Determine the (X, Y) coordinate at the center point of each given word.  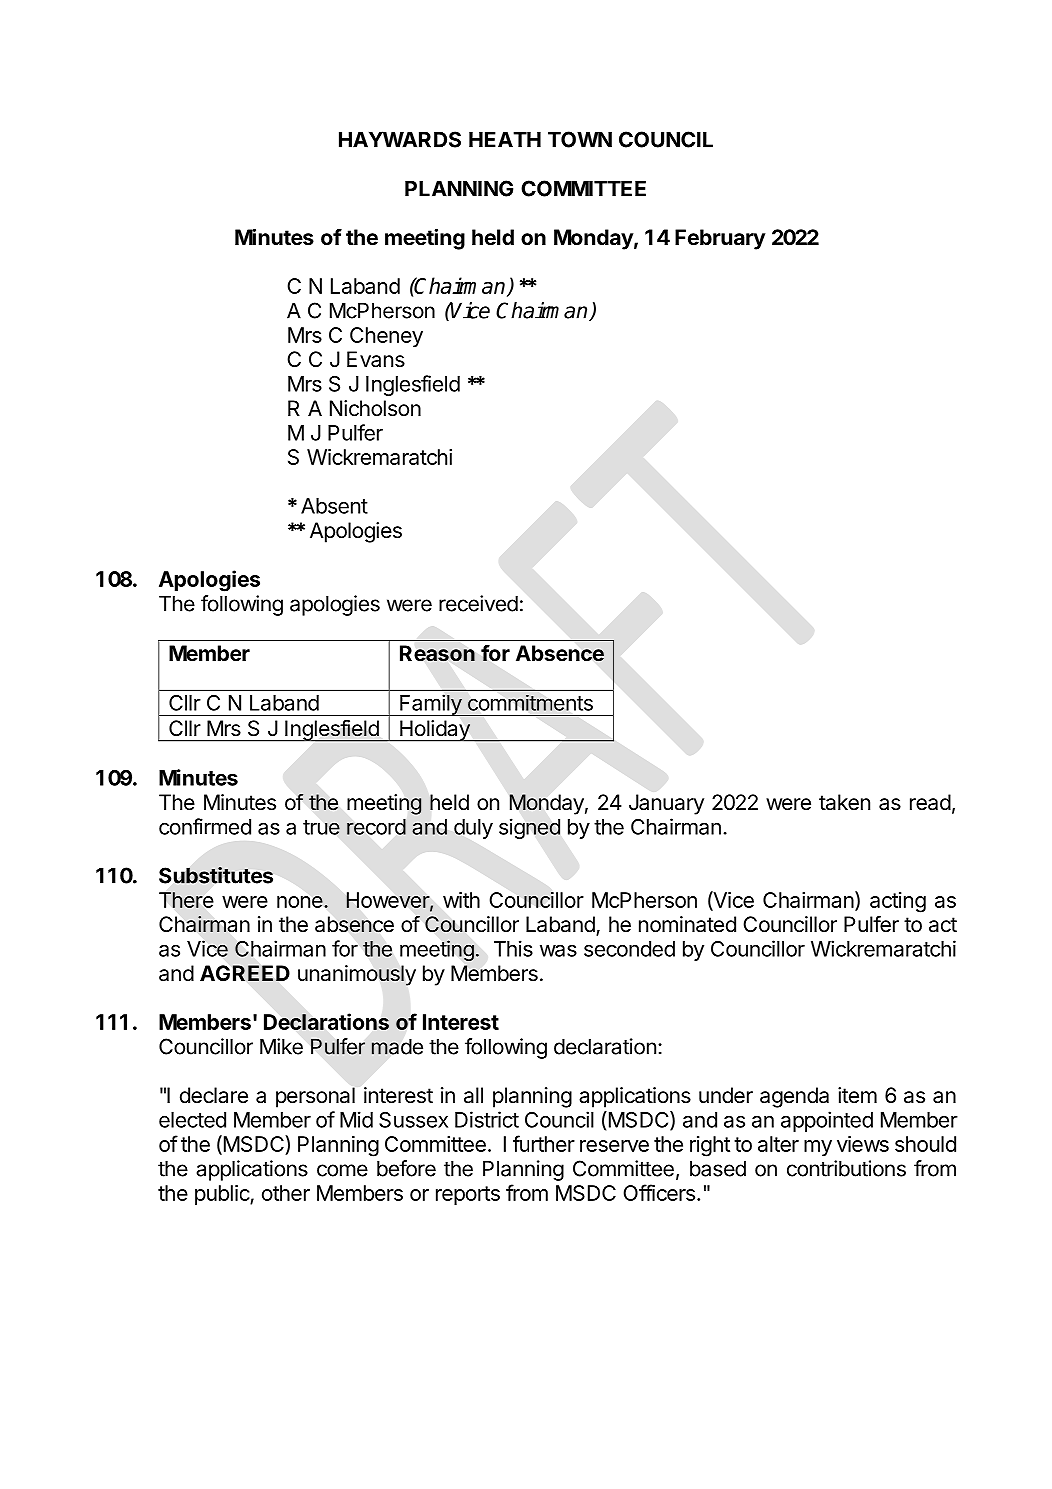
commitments (530, 703)
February (720, 239)
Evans (376, 359)
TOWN (580, 139)
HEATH (505, 139)
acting (898, 902)
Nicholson (375, 408)
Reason (437, 653)
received (478, 603)
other (286, 1193)
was (558, 950)
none (301, 902)
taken (844, 802)
